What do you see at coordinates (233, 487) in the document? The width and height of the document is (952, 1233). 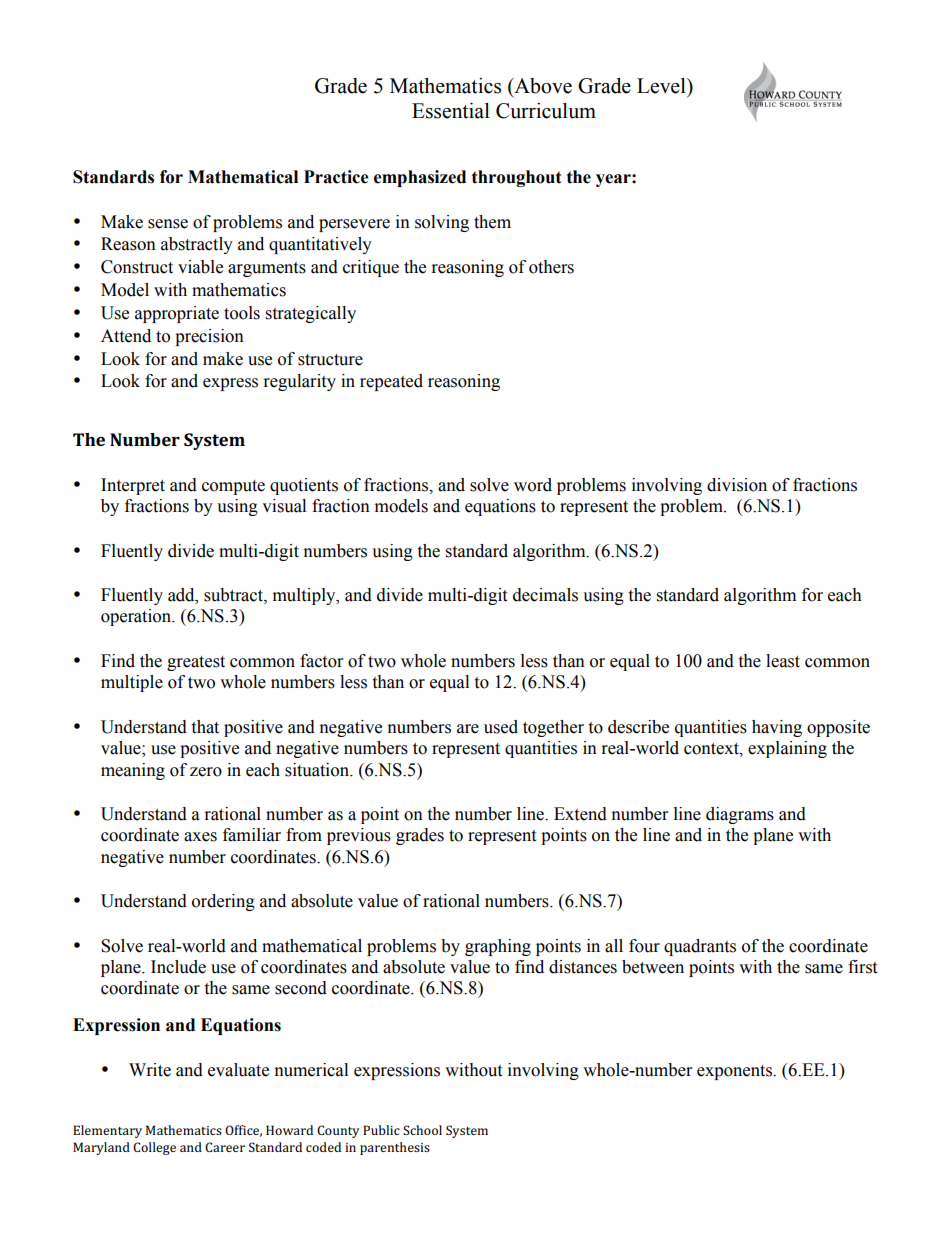 I see `compute` at bounding box center [233, 487].
